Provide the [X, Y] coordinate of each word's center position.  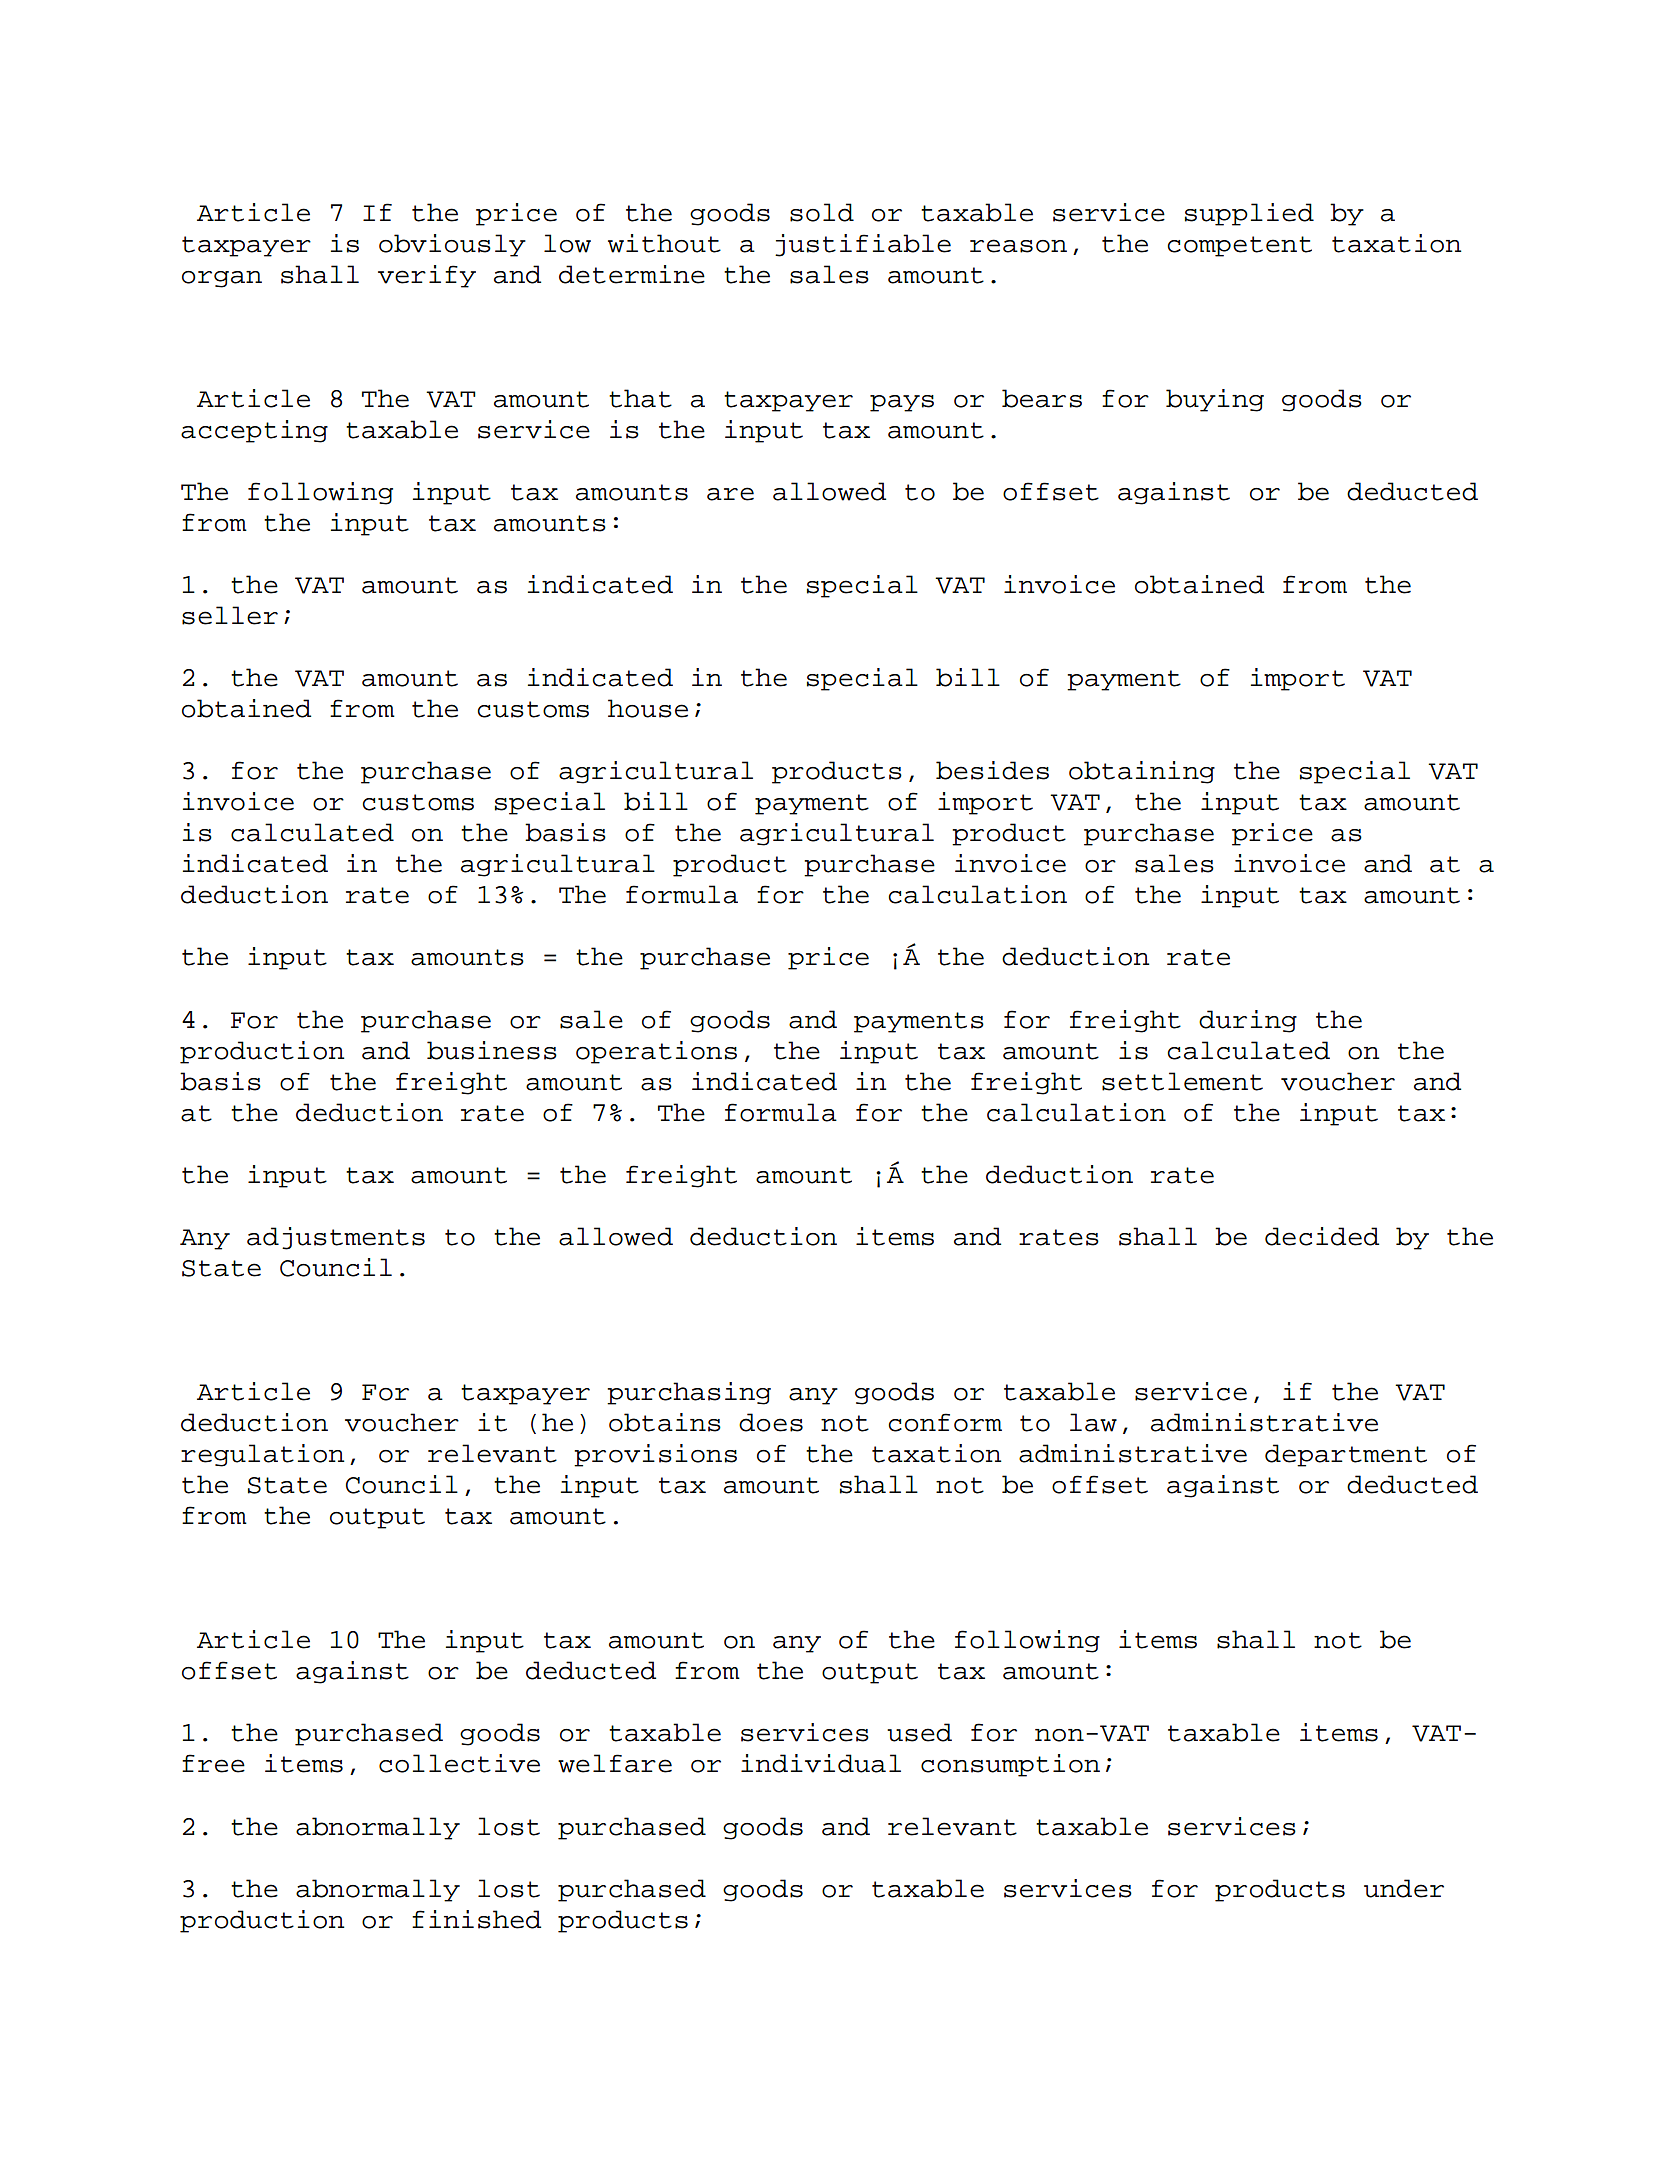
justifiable [863, 245]
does [771, 1422]
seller [230, 615]
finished [476, 1919]
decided [1322, 1236]
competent [1239, 246]
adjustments [336, 1238]
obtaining [1142, 772]
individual [821, 1763]
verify [427, 276]
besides [992, 770]
